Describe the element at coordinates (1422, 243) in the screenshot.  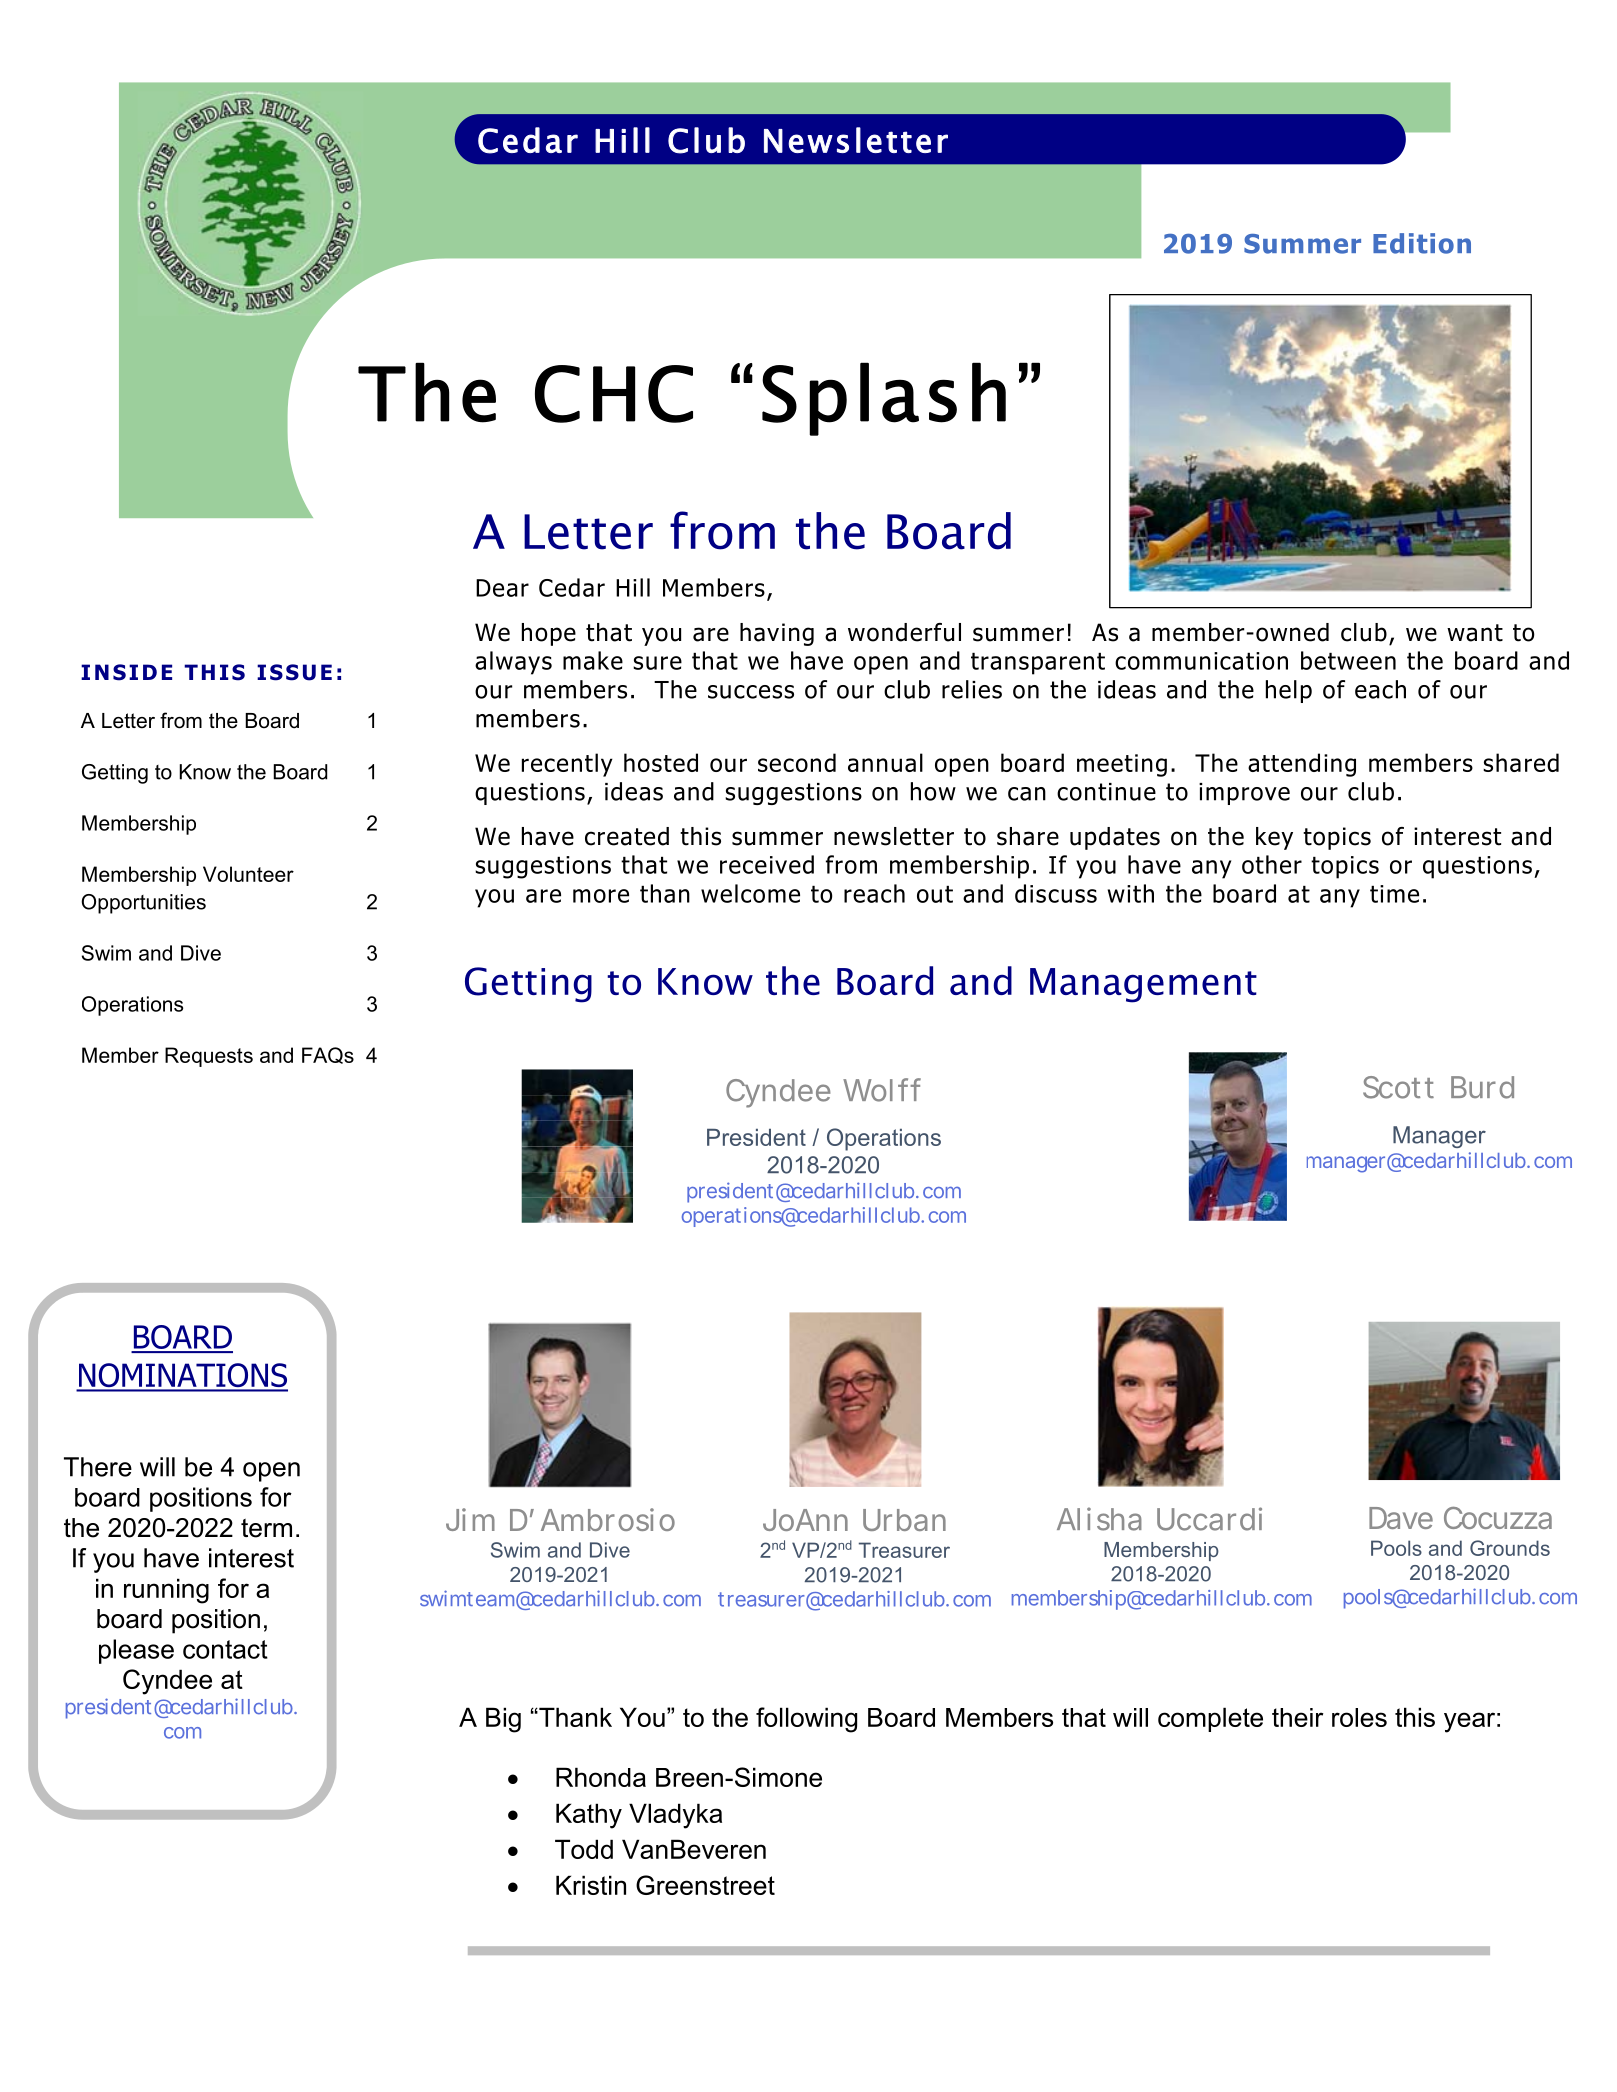
I see `Edition` at that location.
